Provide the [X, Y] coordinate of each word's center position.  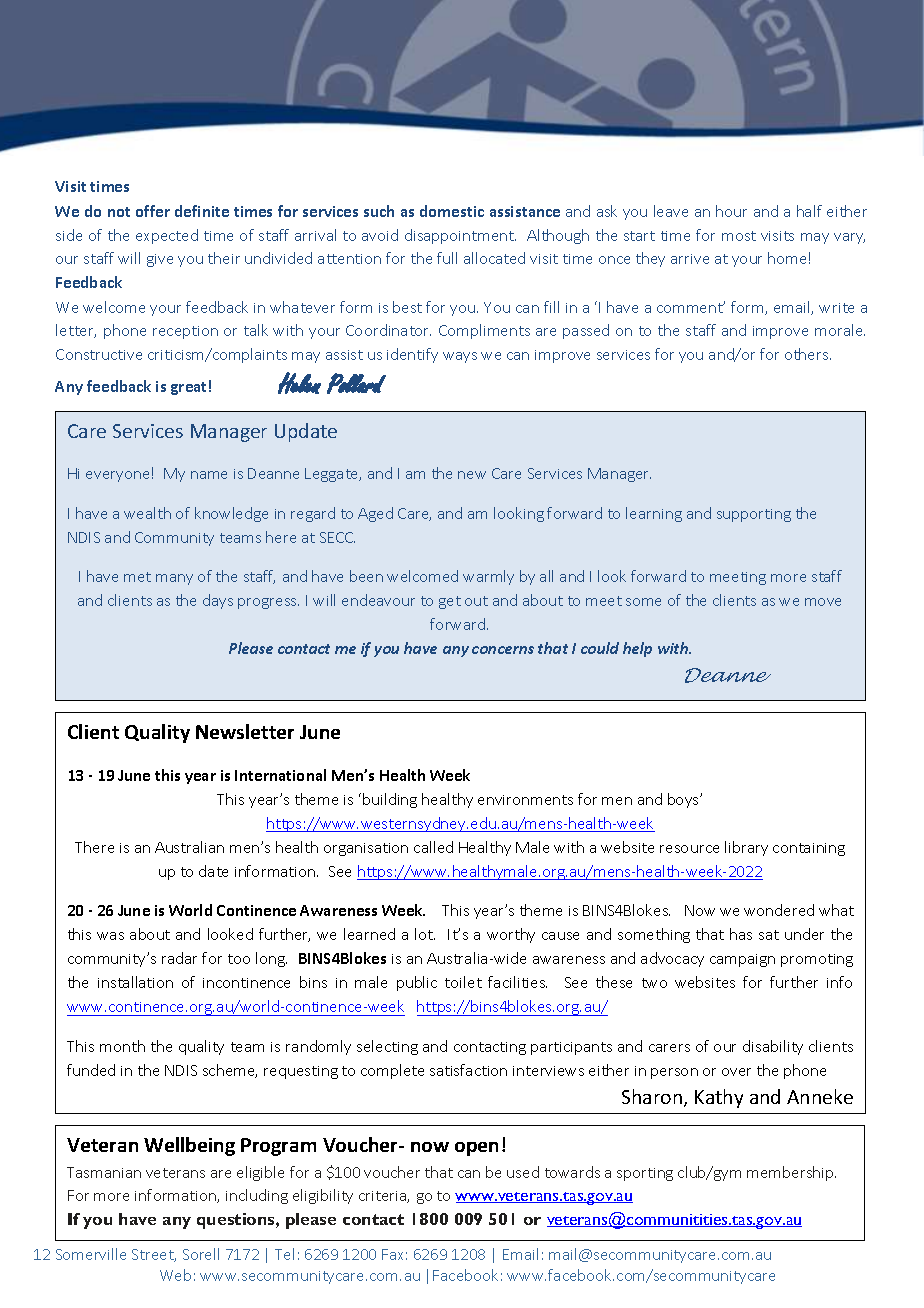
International [280, 775]
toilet [463, 982]
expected [167, 236]
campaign [742, 960]
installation [135, 982]
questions [237, 1221]
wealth [147, 513]
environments [525, 800]
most [739, 236]
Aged [375, 514]
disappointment [460, 236]
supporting [754, 515]
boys [684, 800]
